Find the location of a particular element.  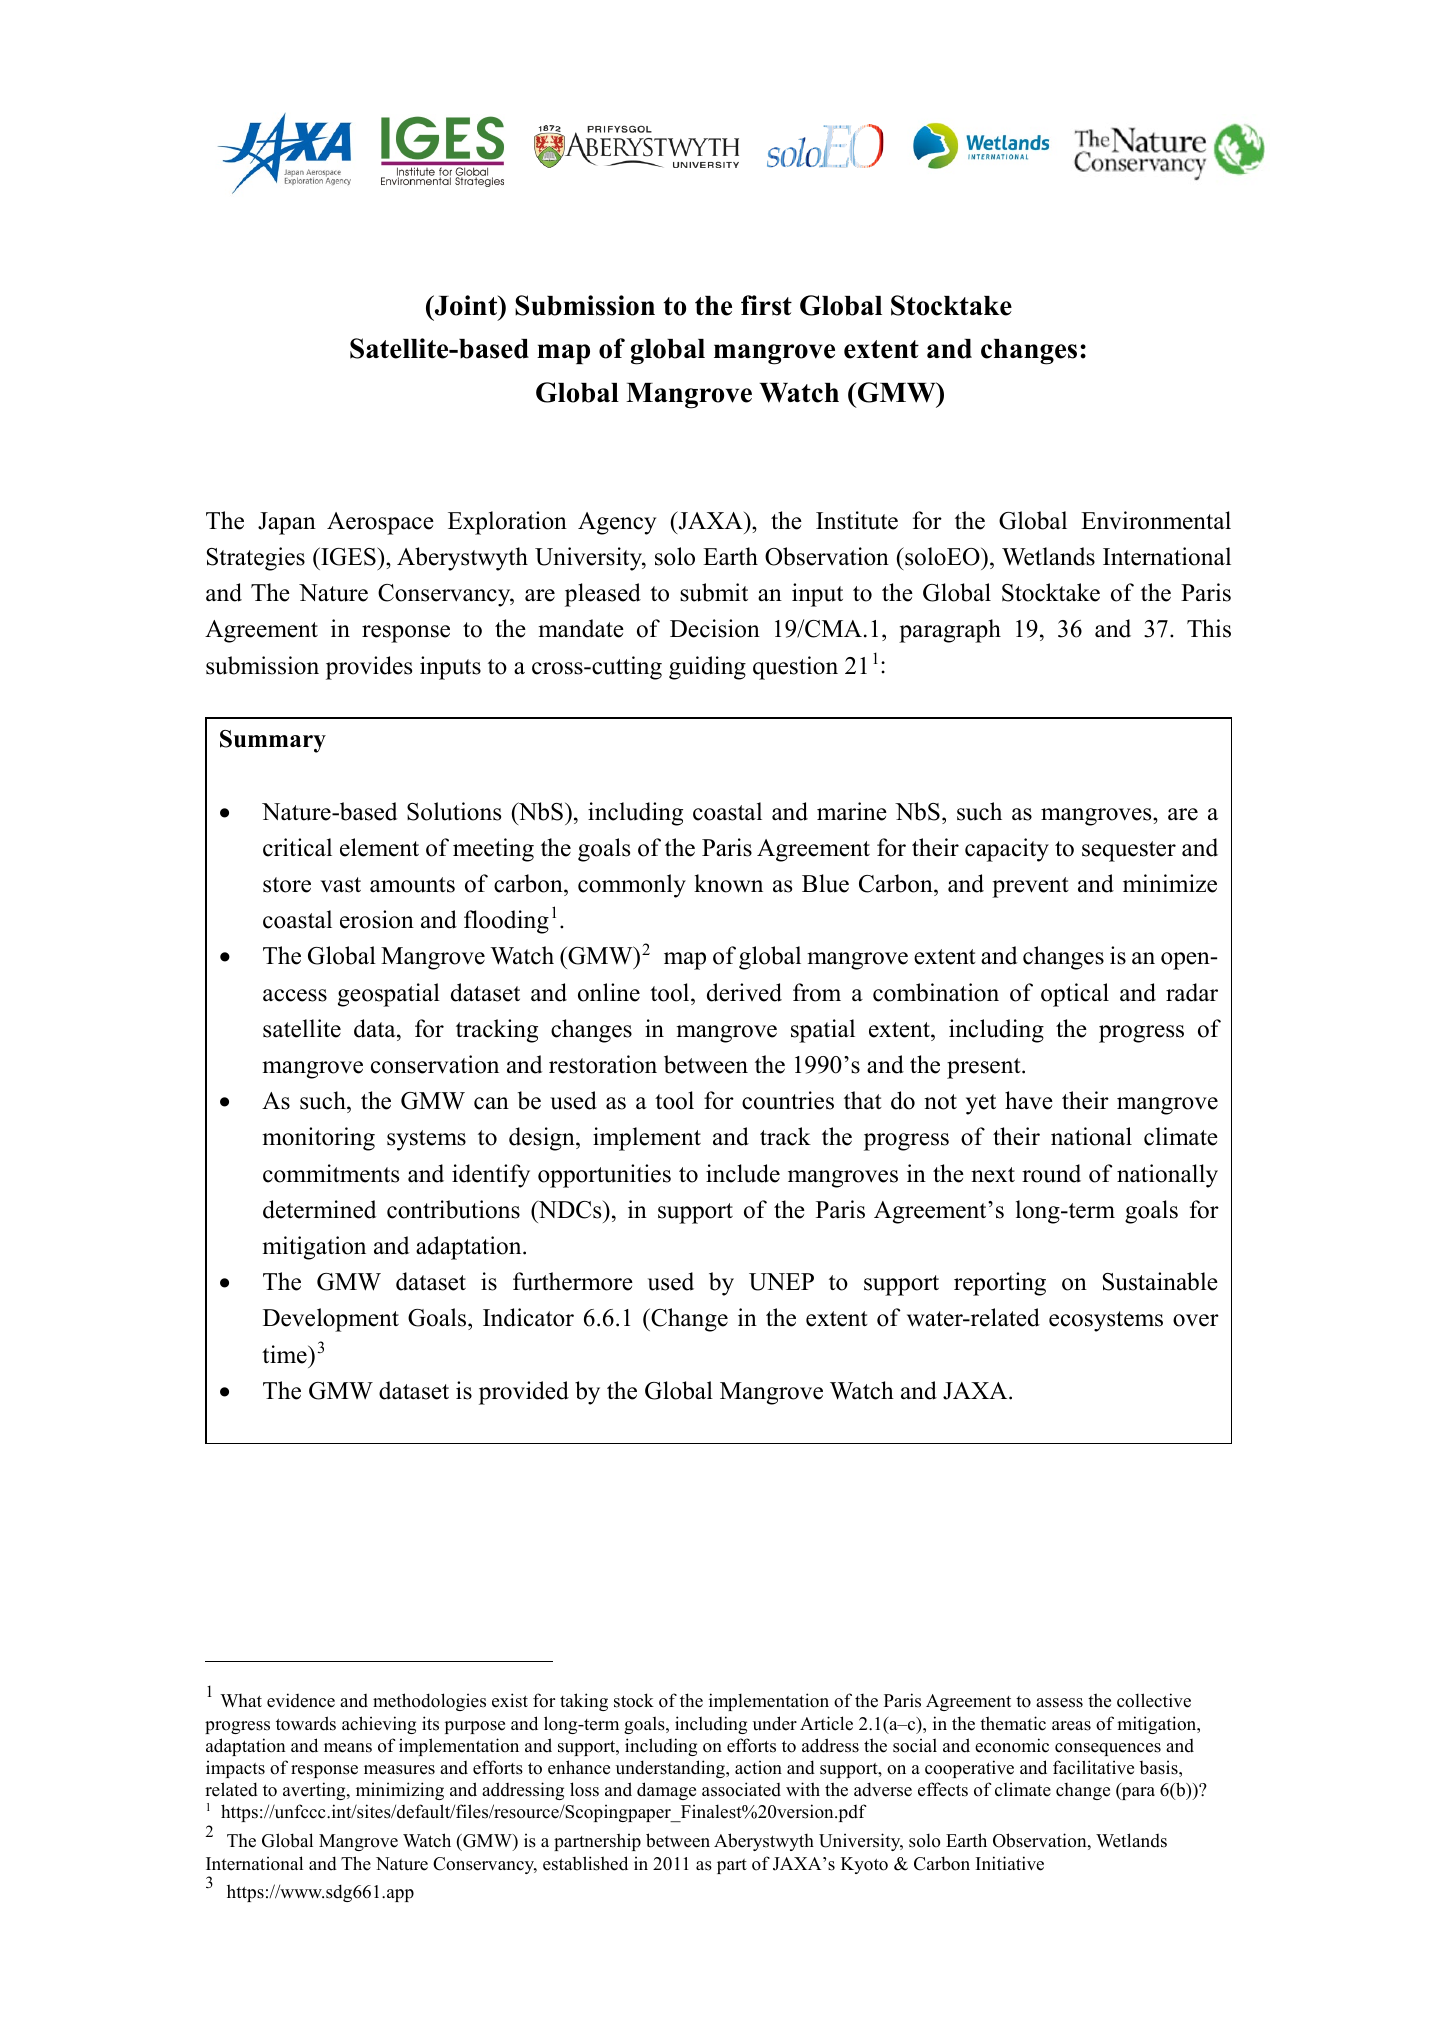

consequences is located at coordinates (1108, 1749).
